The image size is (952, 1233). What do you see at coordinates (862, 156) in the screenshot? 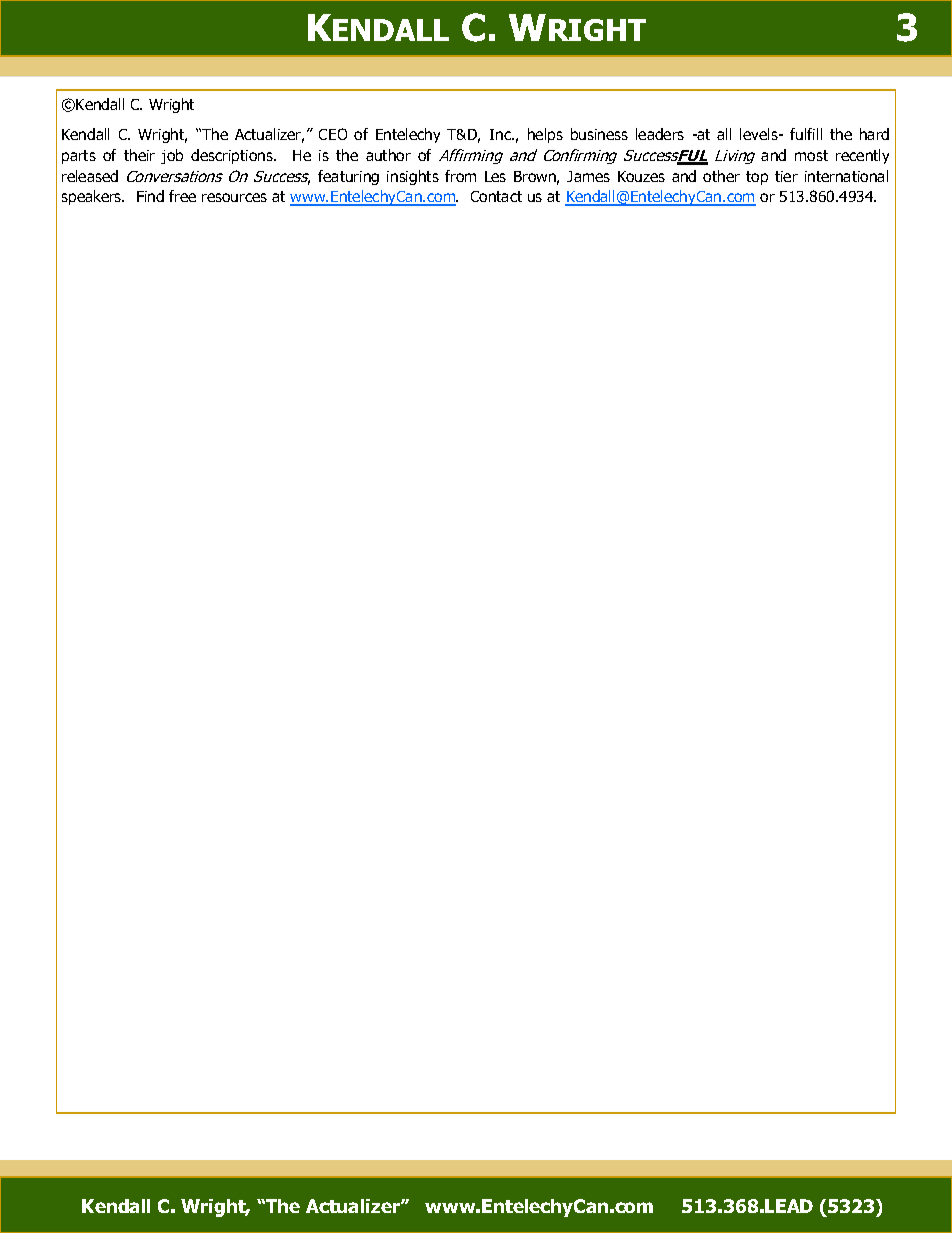
I see `recently` at bounding box center [862, 156].
